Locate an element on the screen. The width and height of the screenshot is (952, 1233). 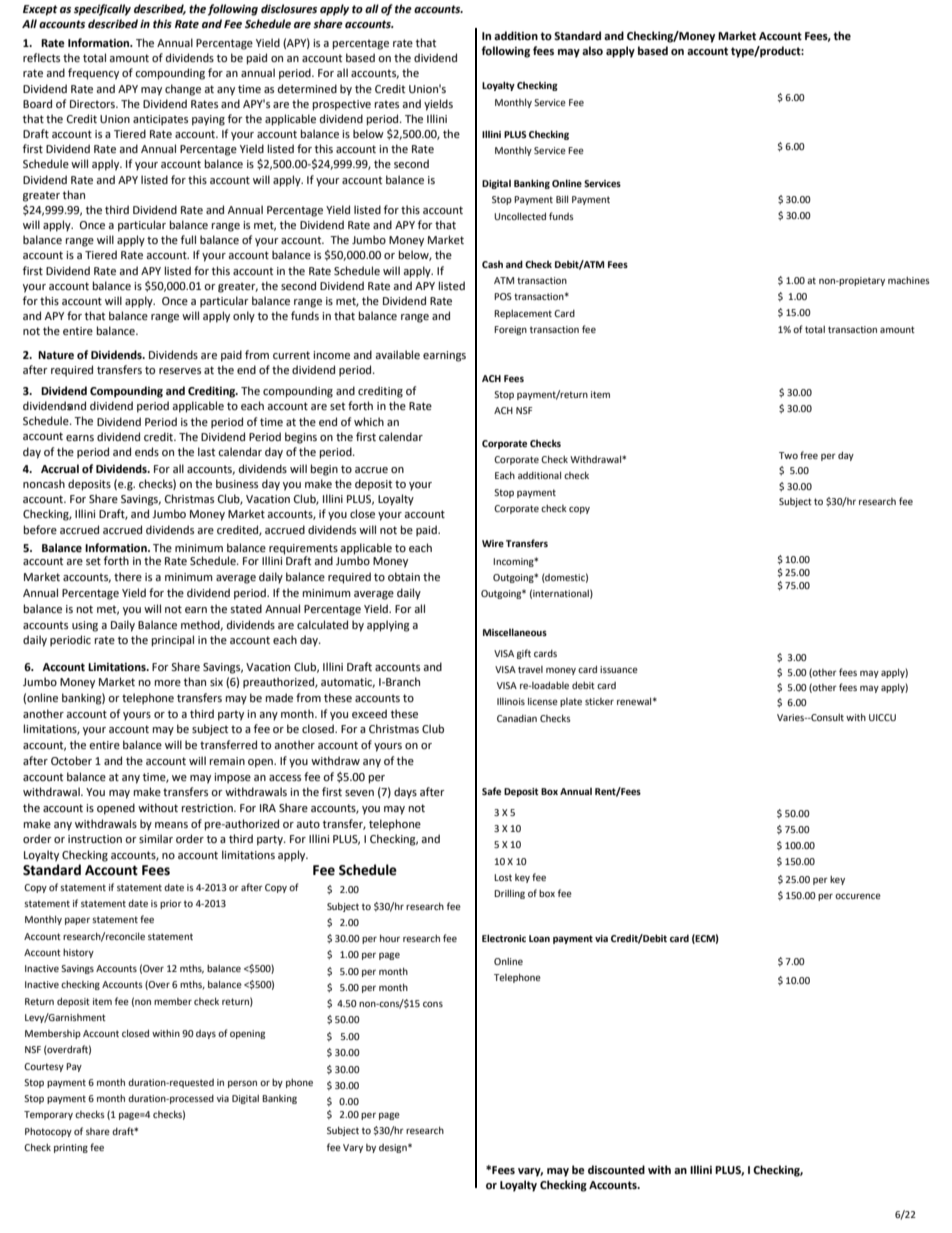
reserves is located at coordinates (180, 371).
